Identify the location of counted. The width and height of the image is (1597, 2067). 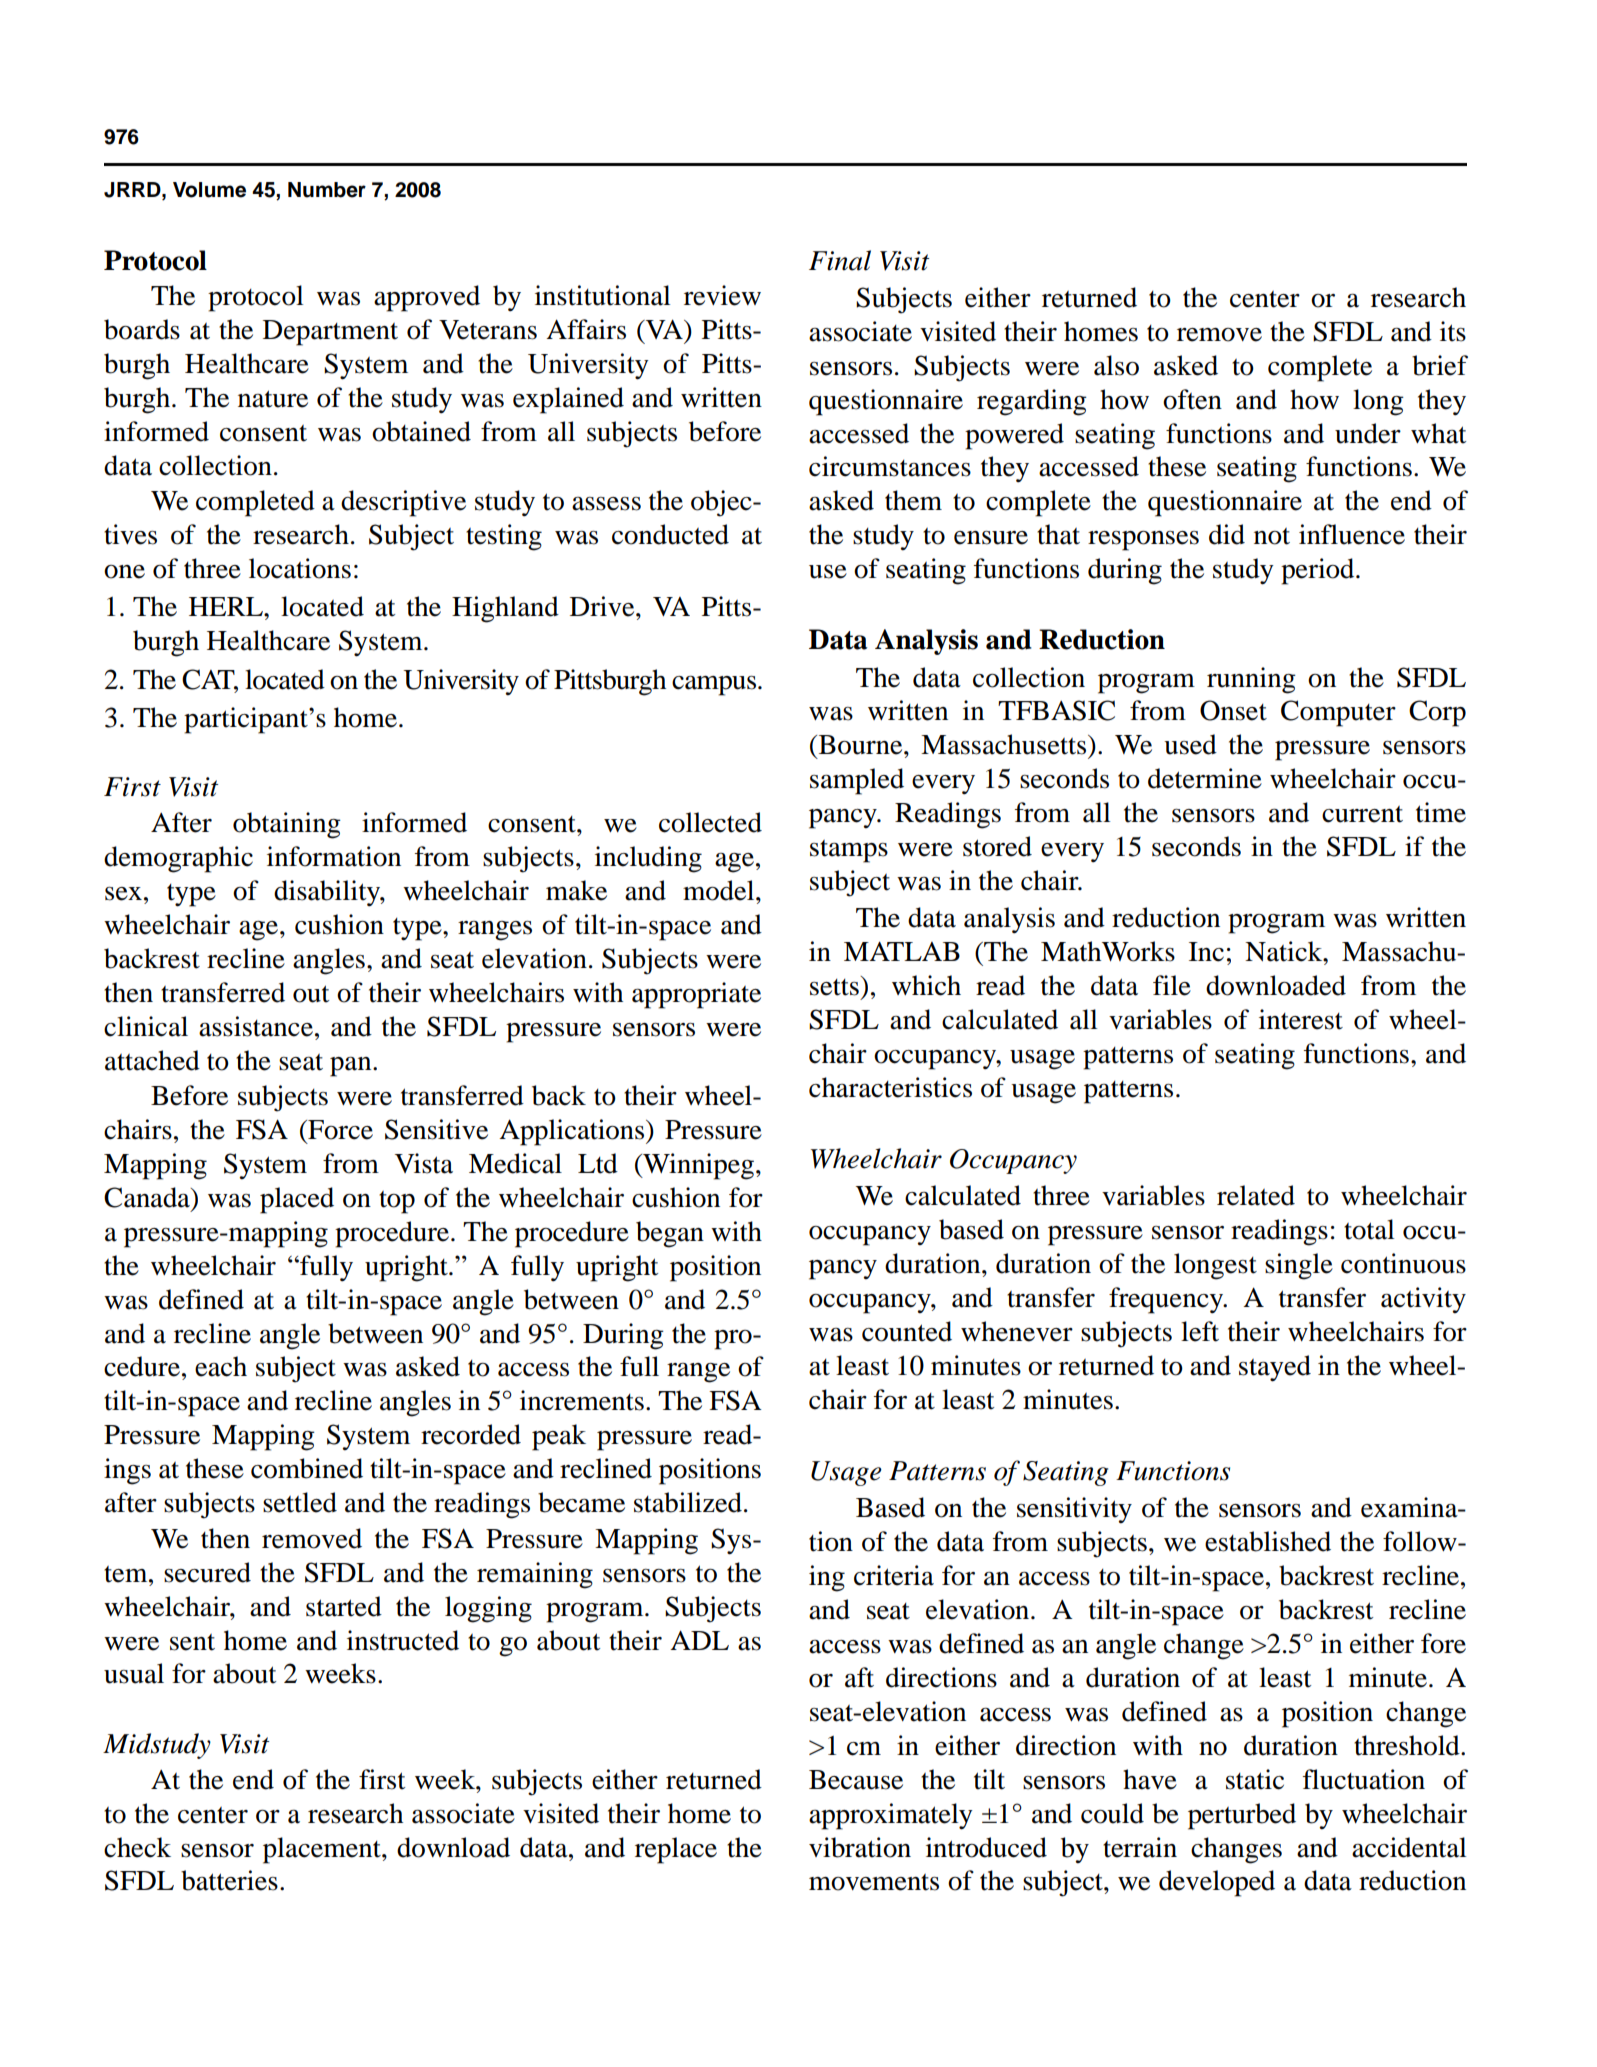
(907, 1331).
